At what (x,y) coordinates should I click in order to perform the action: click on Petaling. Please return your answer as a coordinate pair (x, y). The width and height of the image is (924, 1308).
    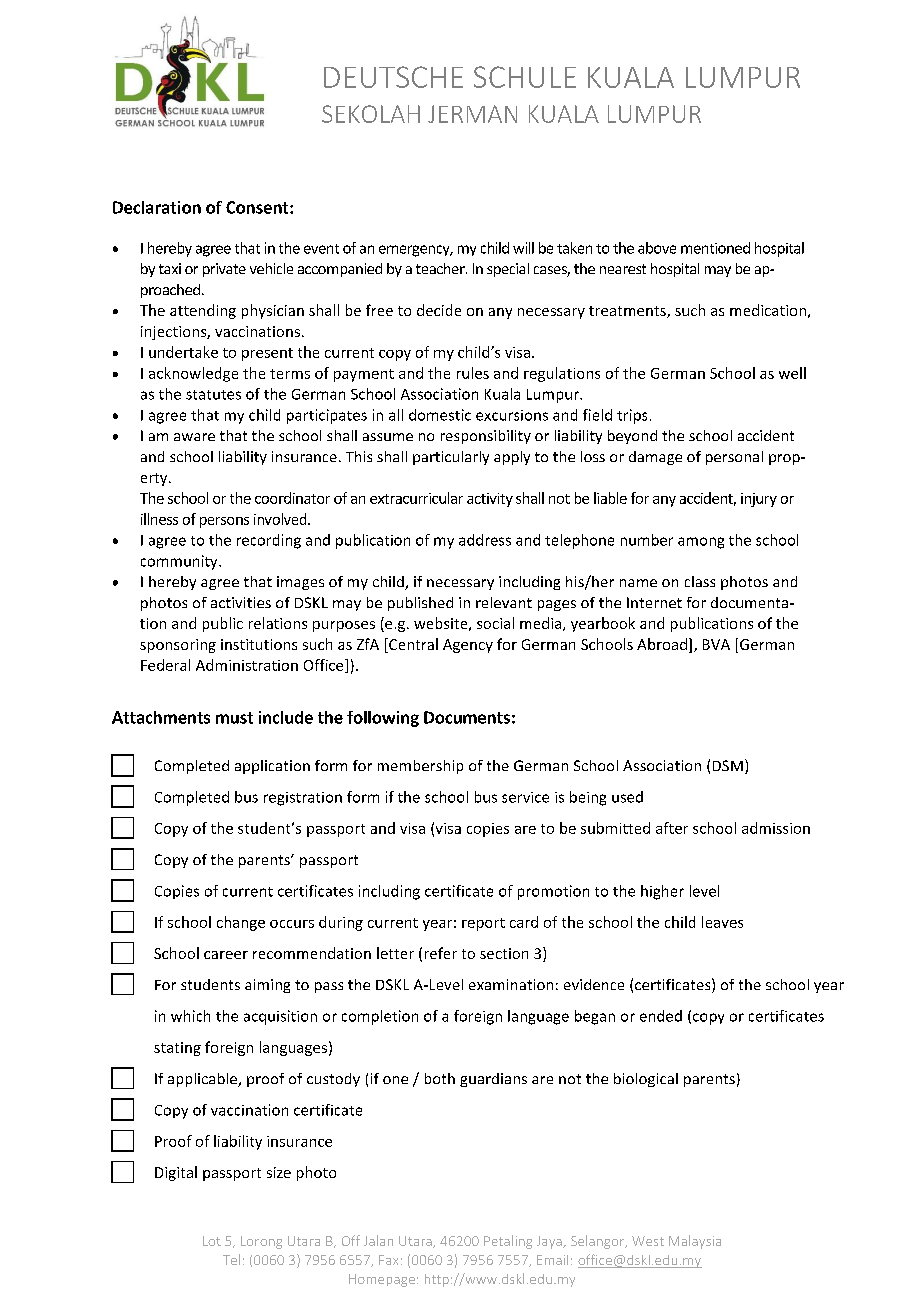
    Looking at the image, I should click on (508, 1242).
